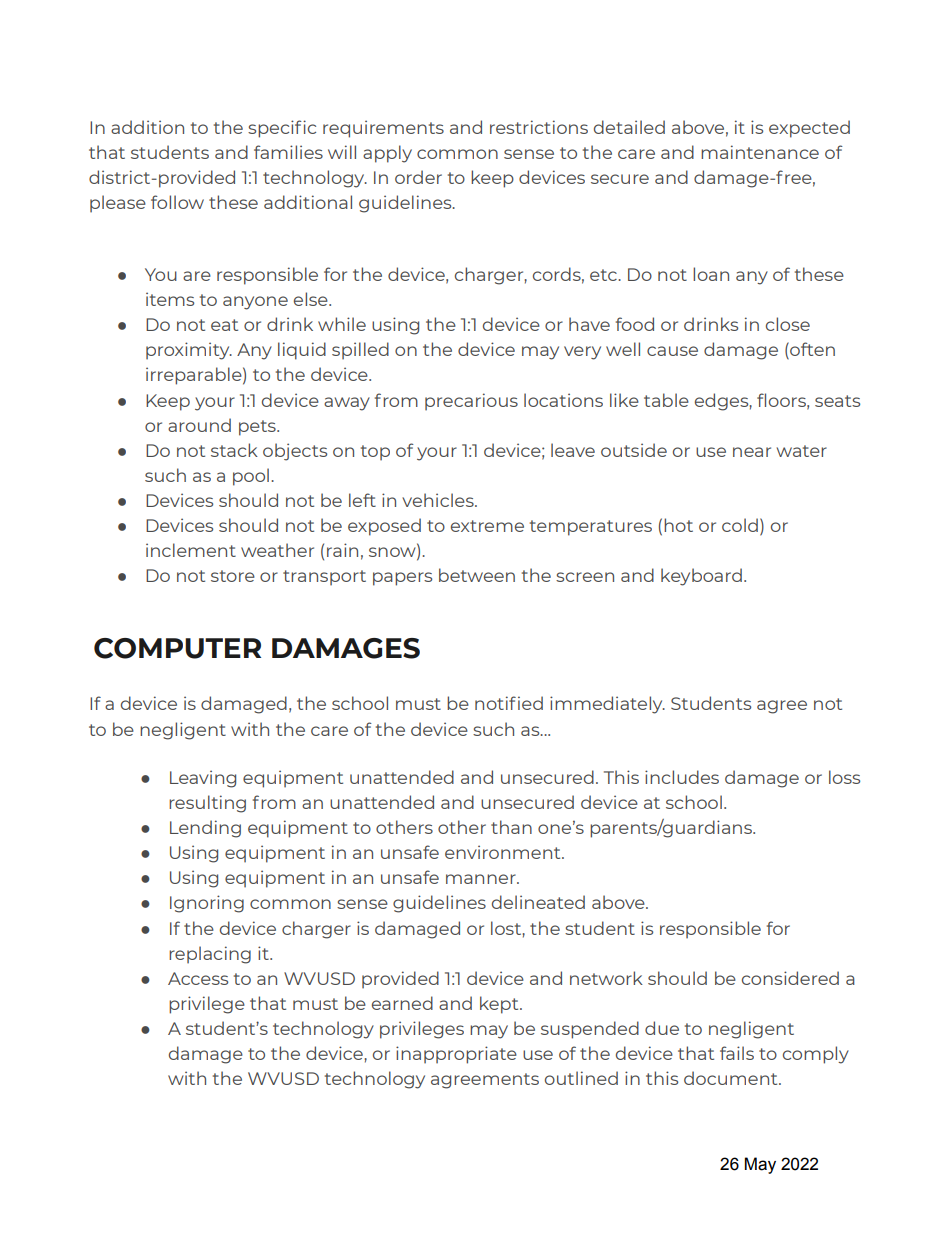  Describe the element at coordinates (682, 777) in the screenshot. I see `includes` at that location.
